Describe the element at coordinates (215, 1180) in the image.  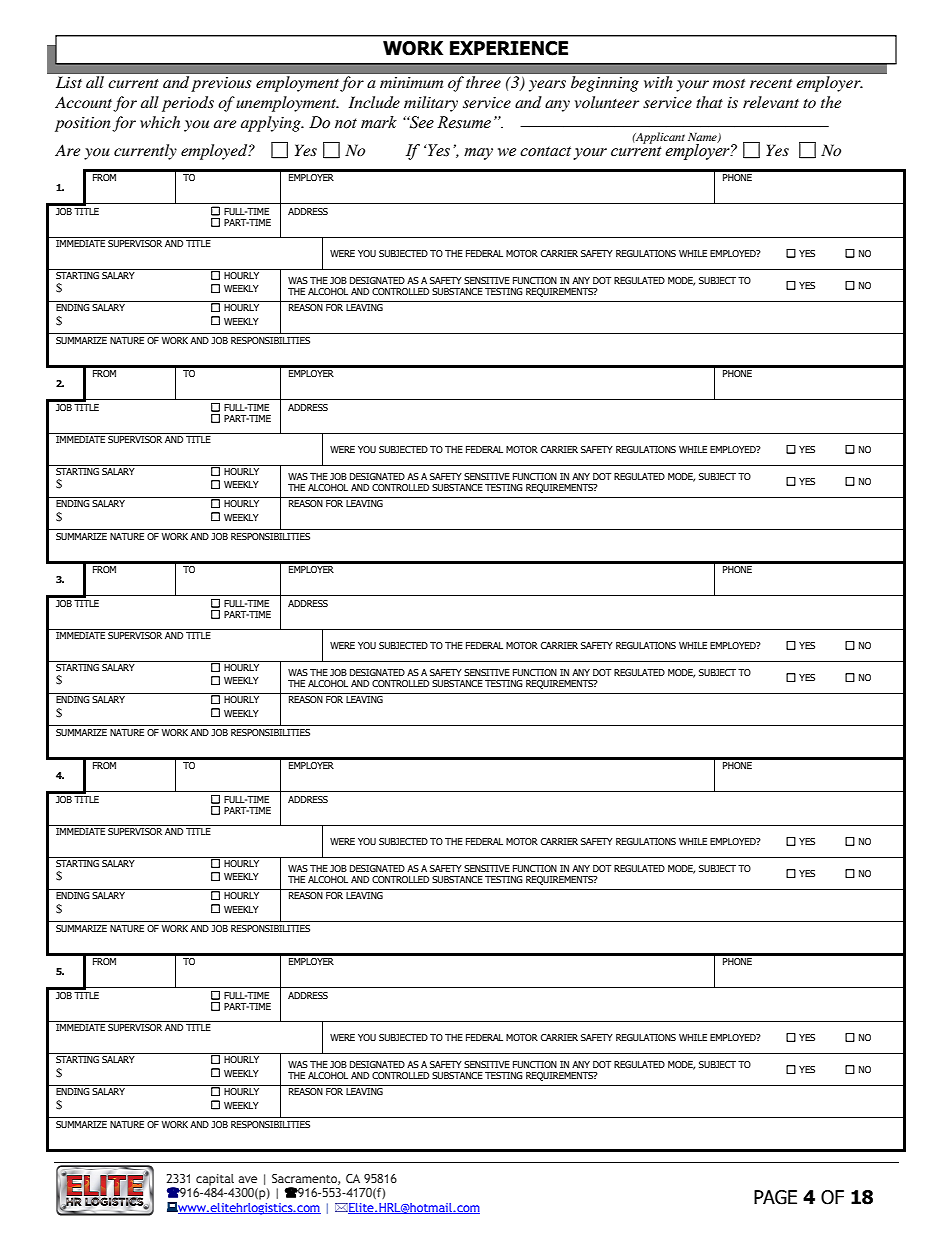
I see `capital` at that location.
